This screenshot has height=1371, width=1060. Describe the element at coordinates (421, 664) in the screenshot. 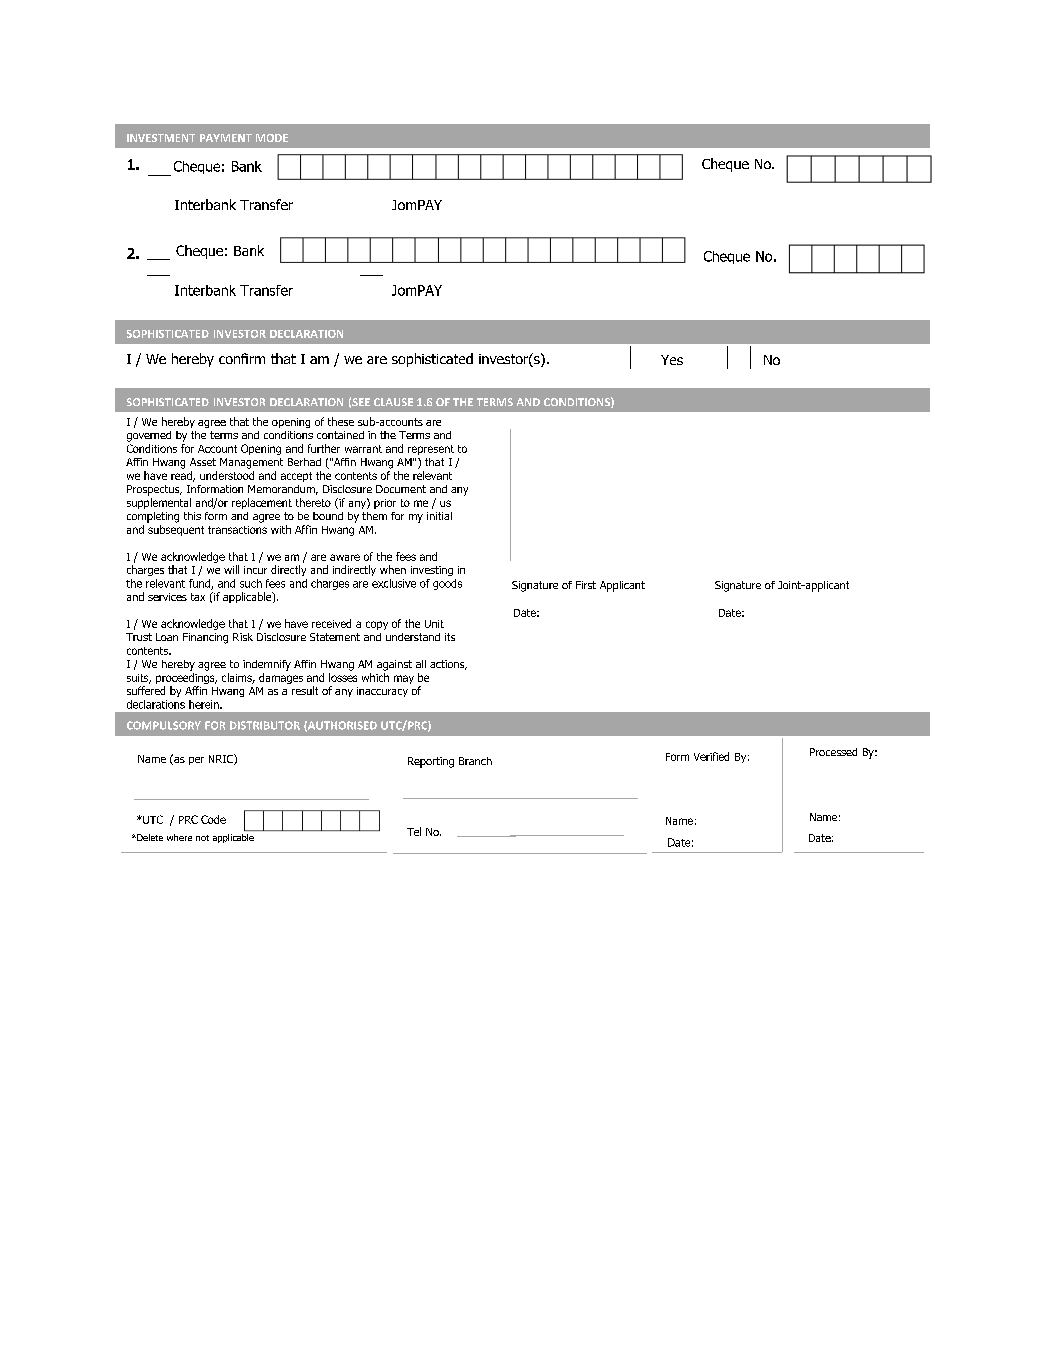

I see `all` at that location.
